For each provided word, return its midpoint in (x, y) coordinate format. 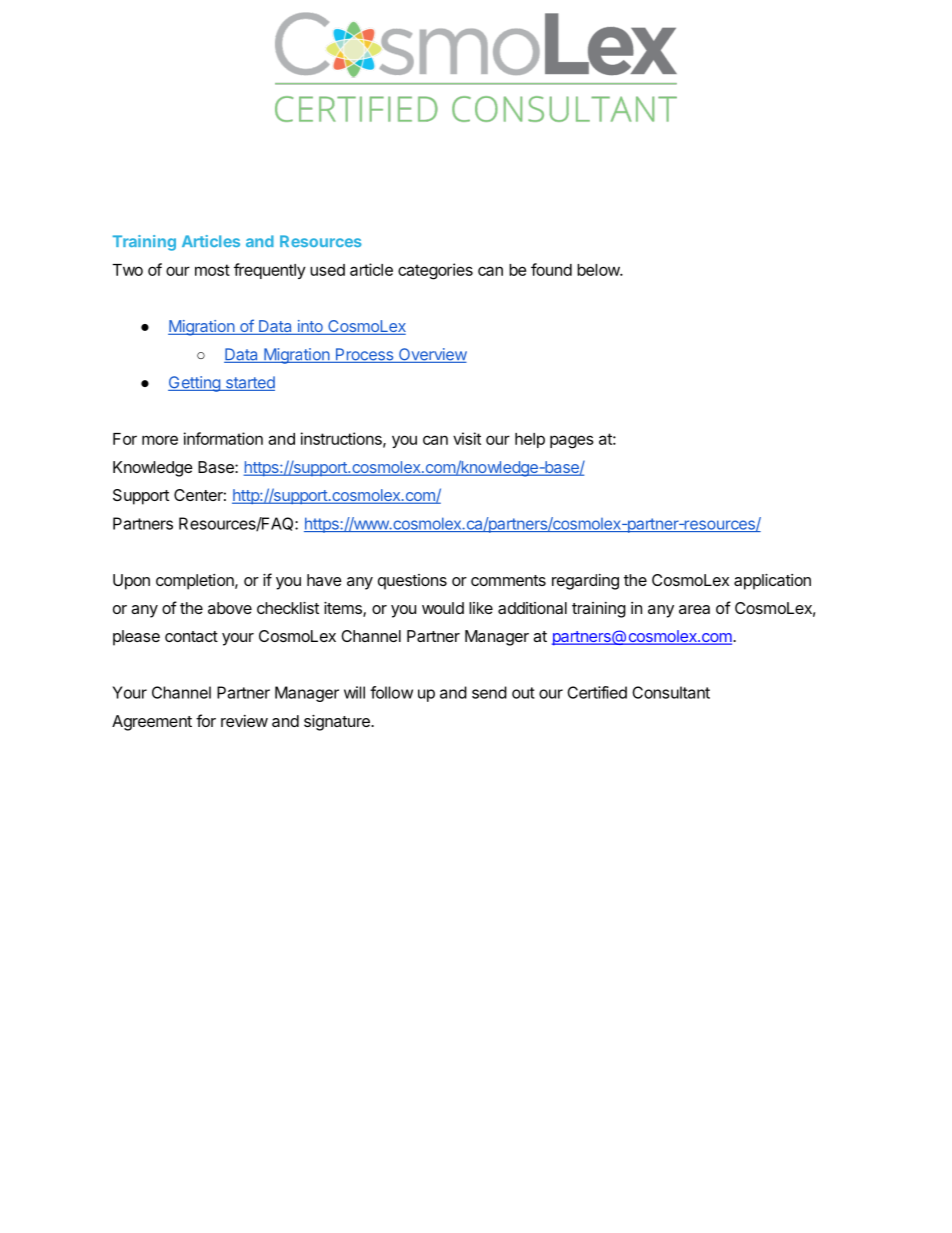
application (772, 582)
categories (435, 271)
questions (412, 582)
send (489, 692)
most (212, 270)
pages (572, 442)
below (599, 270)
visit (467, 438)
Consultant (671, 692)
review (244, 721)
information (223, 438)
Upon (131, 582)
